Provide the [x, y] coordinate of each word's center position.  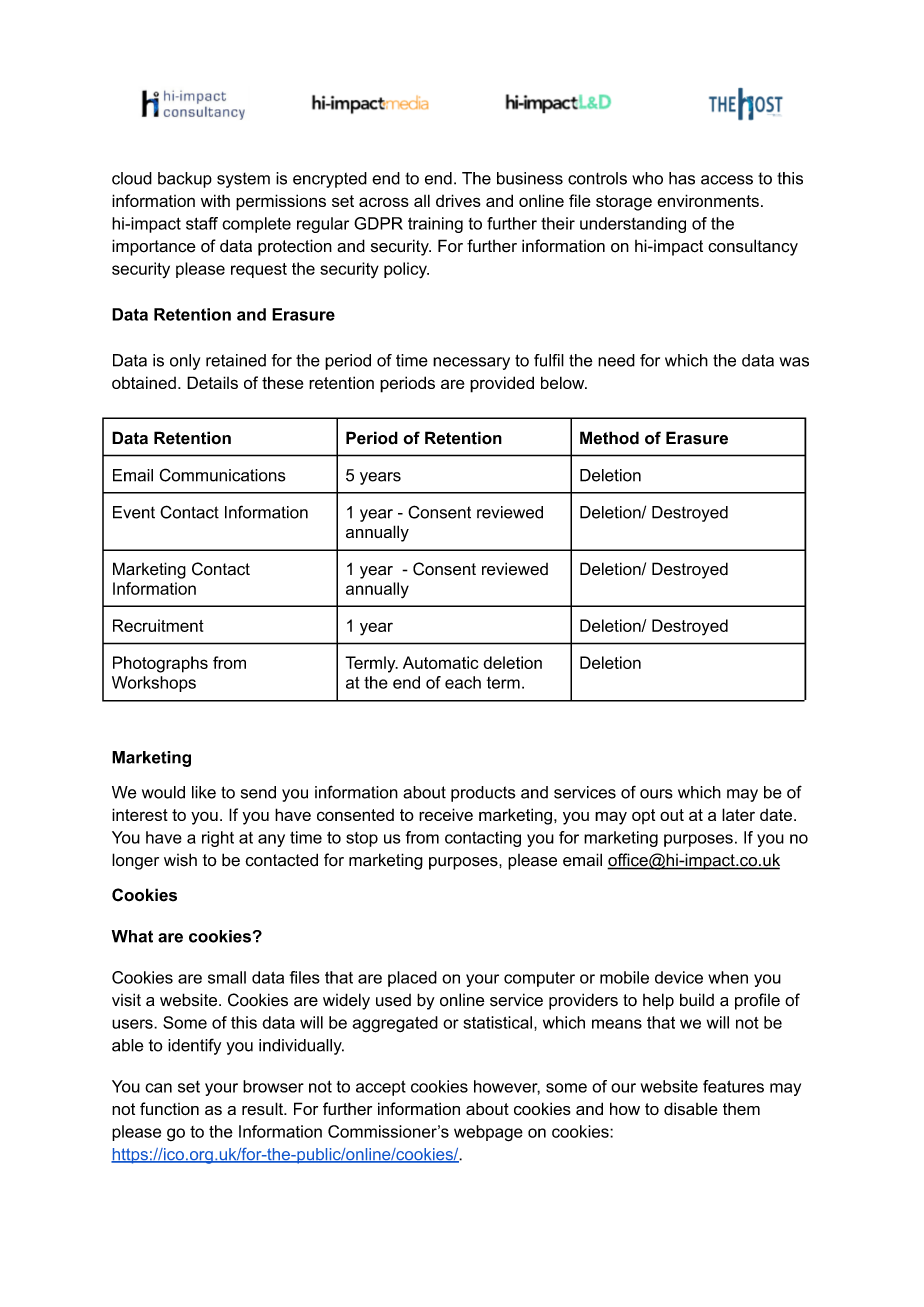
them [741, 1108]
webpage [488, 1133]
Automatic [440, 662]
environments [708, 200]
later [738, 814]
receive [446, 814]
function [169, 1109]
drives [458, 200]
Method [609, 438]
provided [502, 384]
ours [656, 794]
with [215, 200]
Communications [223, 475]
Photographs [160, 664]
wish [180, 860]
